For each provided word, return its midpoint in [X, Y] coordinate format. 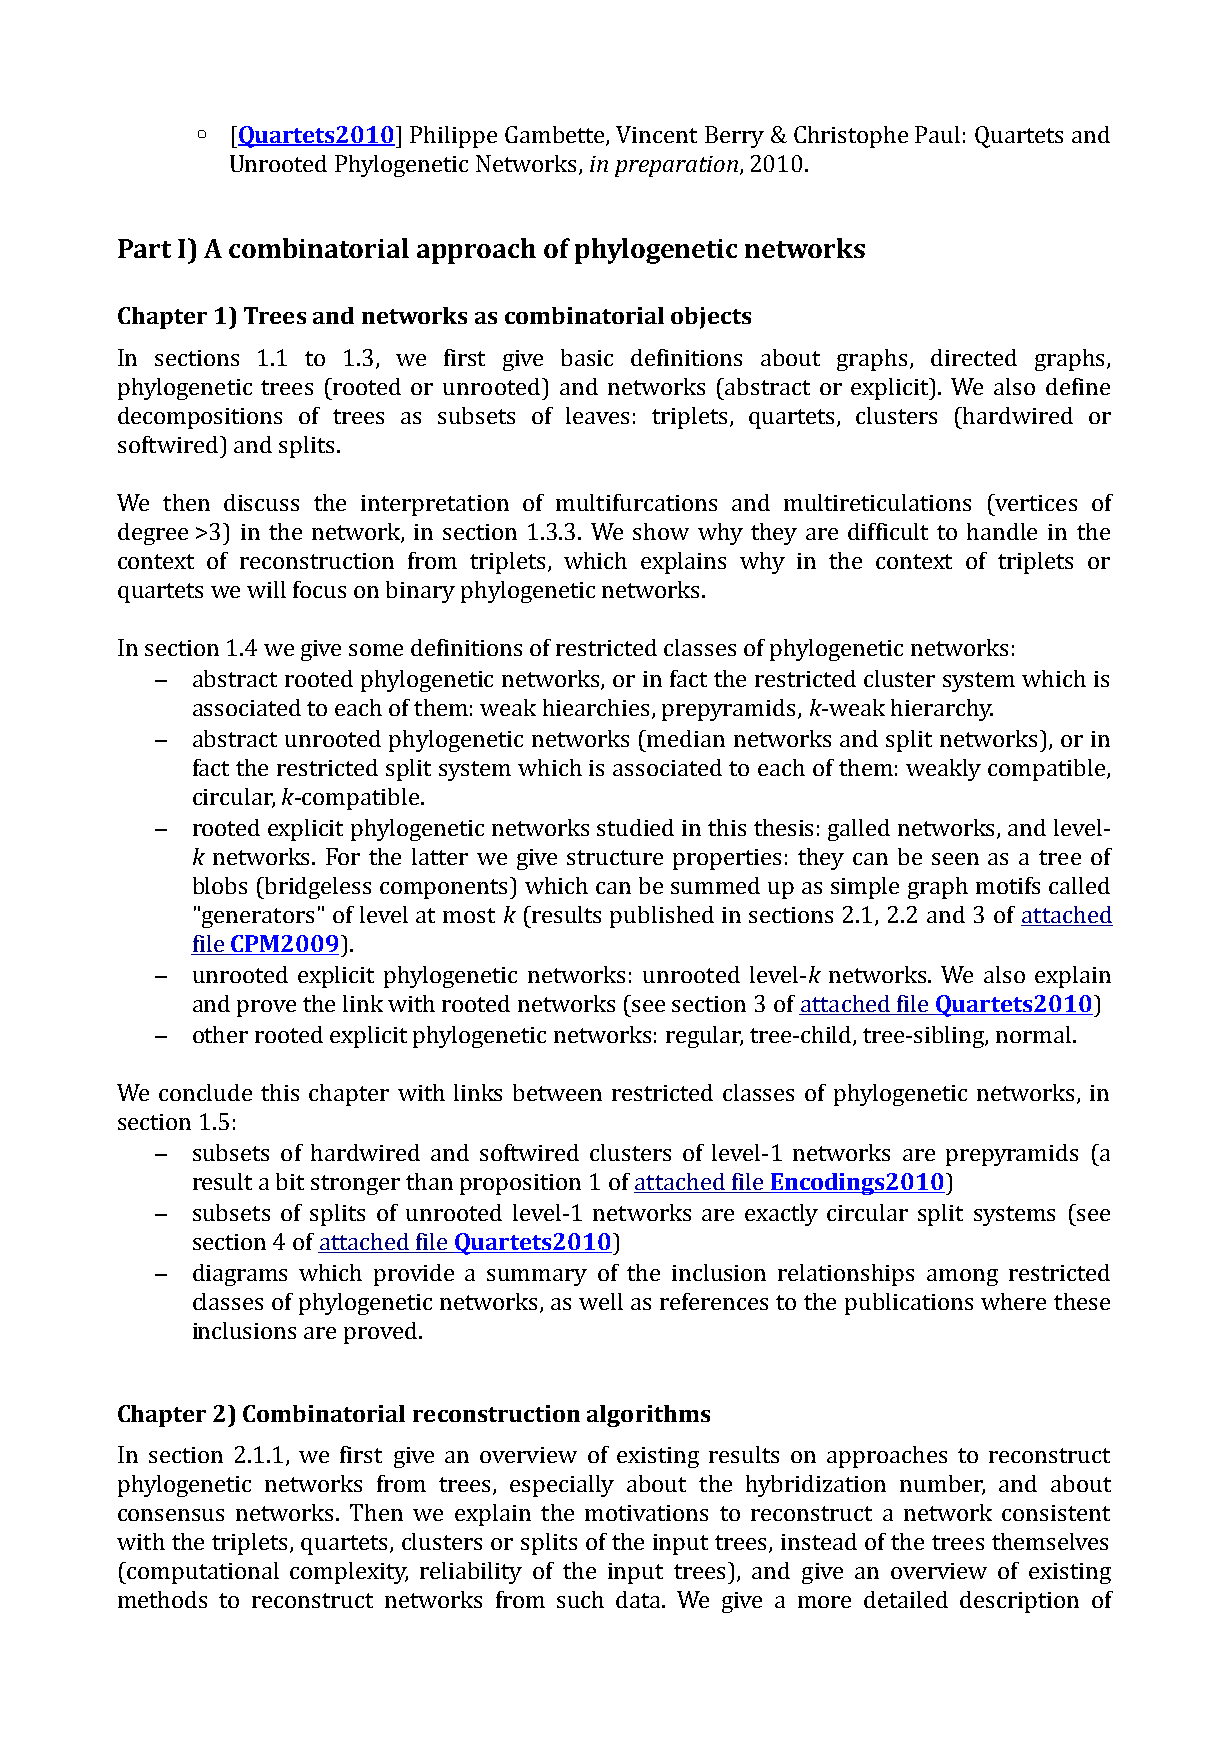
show [661, 531]
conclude [205, 1092]
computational [203, 1573]
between [557, 1092]
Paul [937, 134]
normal [1033, 1034]
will [266, 589]
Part [144, 248]
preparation [676, 166]
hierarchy [942, 710]
